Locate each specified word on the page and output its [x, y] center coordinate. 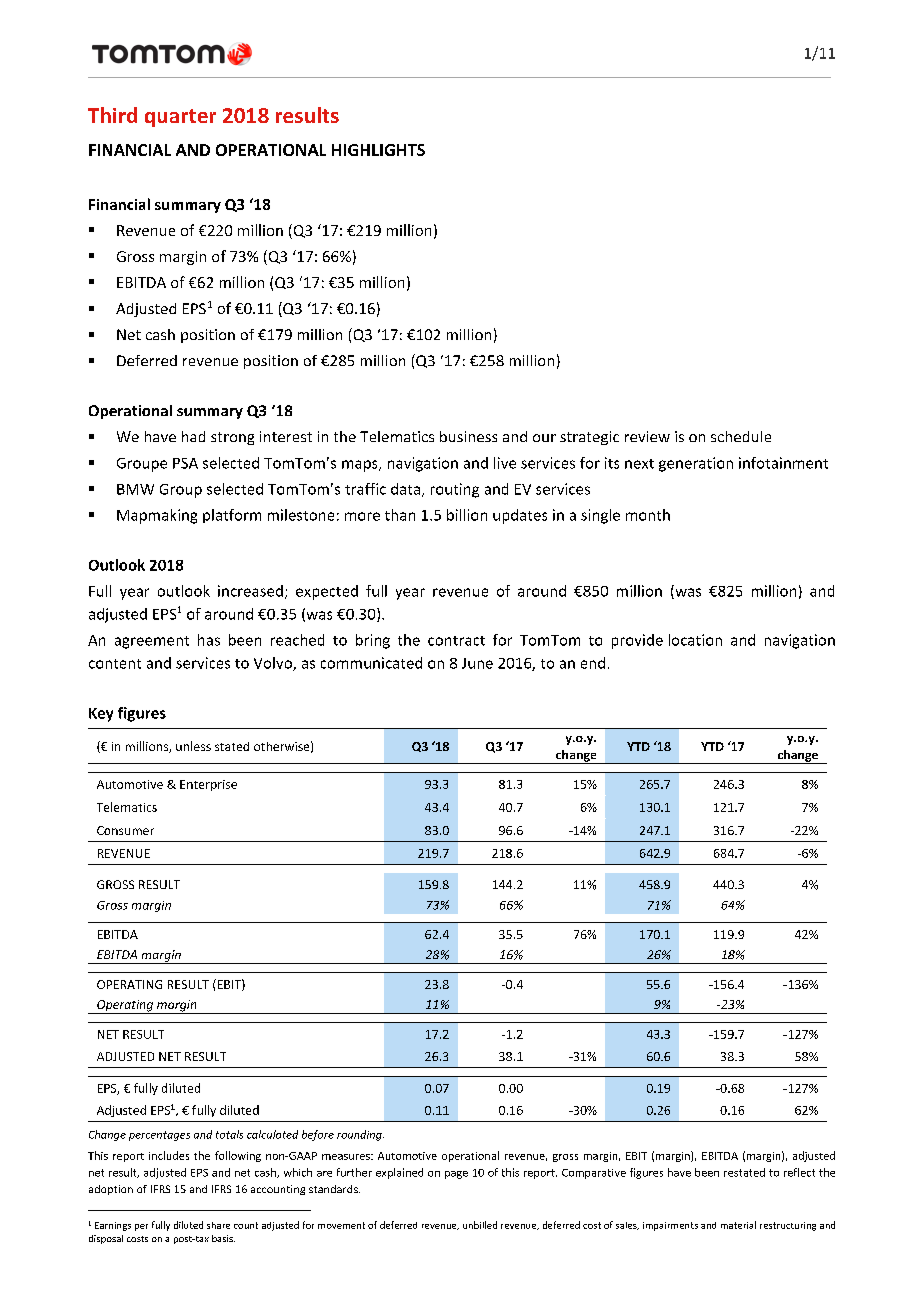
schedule [741, 436]
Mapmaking [157, 516]
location [695, 640]
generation [696, 464]
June [477, 663]
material [738, 1225]
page [456, 1175]
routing [455, 490]
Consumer [125, 830]
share [218, 1225]
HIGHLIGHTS [378, 150]
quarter [180, 118]
